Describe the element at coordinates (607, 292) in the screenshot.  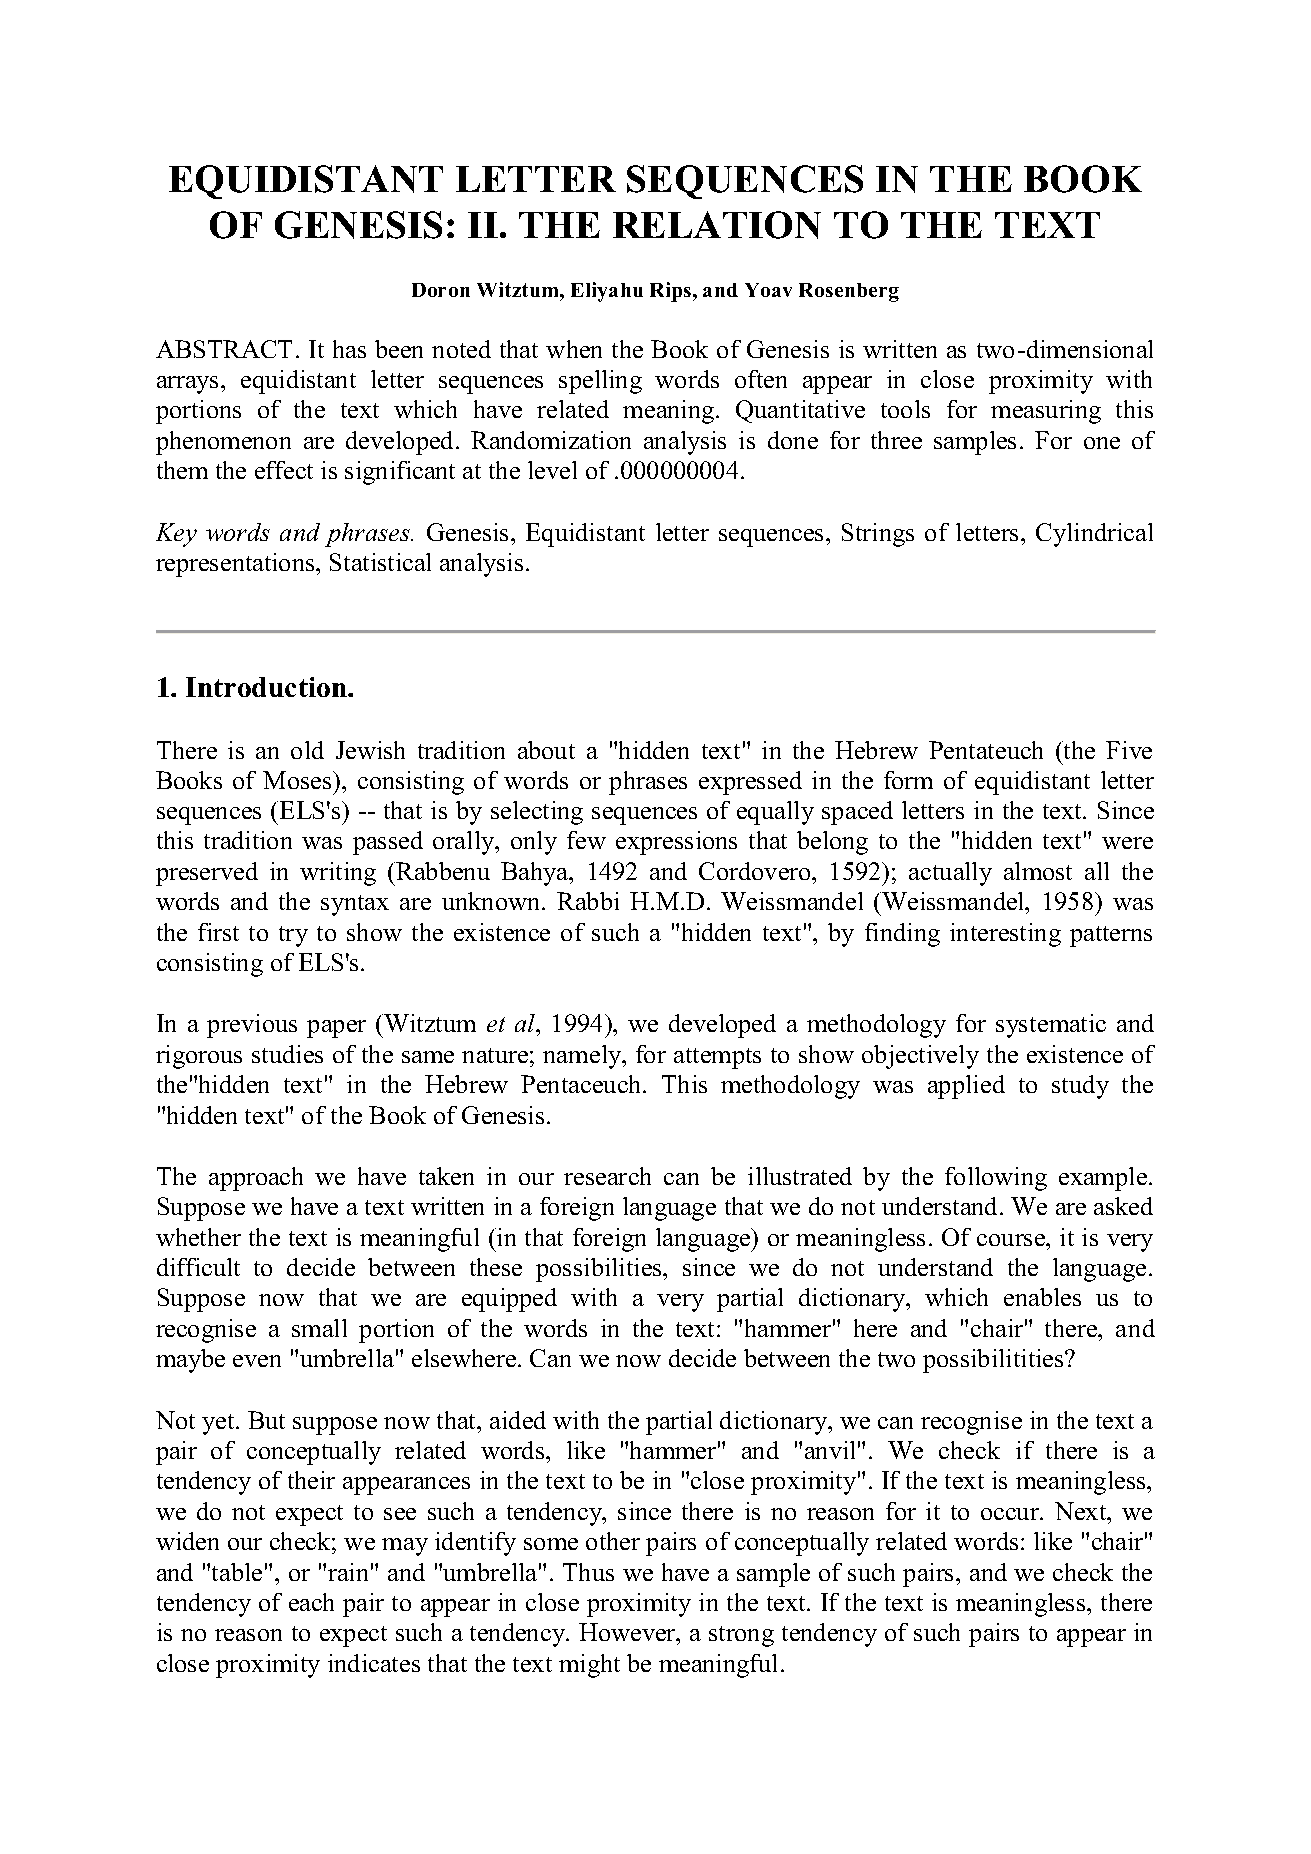
I see `Eliyahu` at that location.
